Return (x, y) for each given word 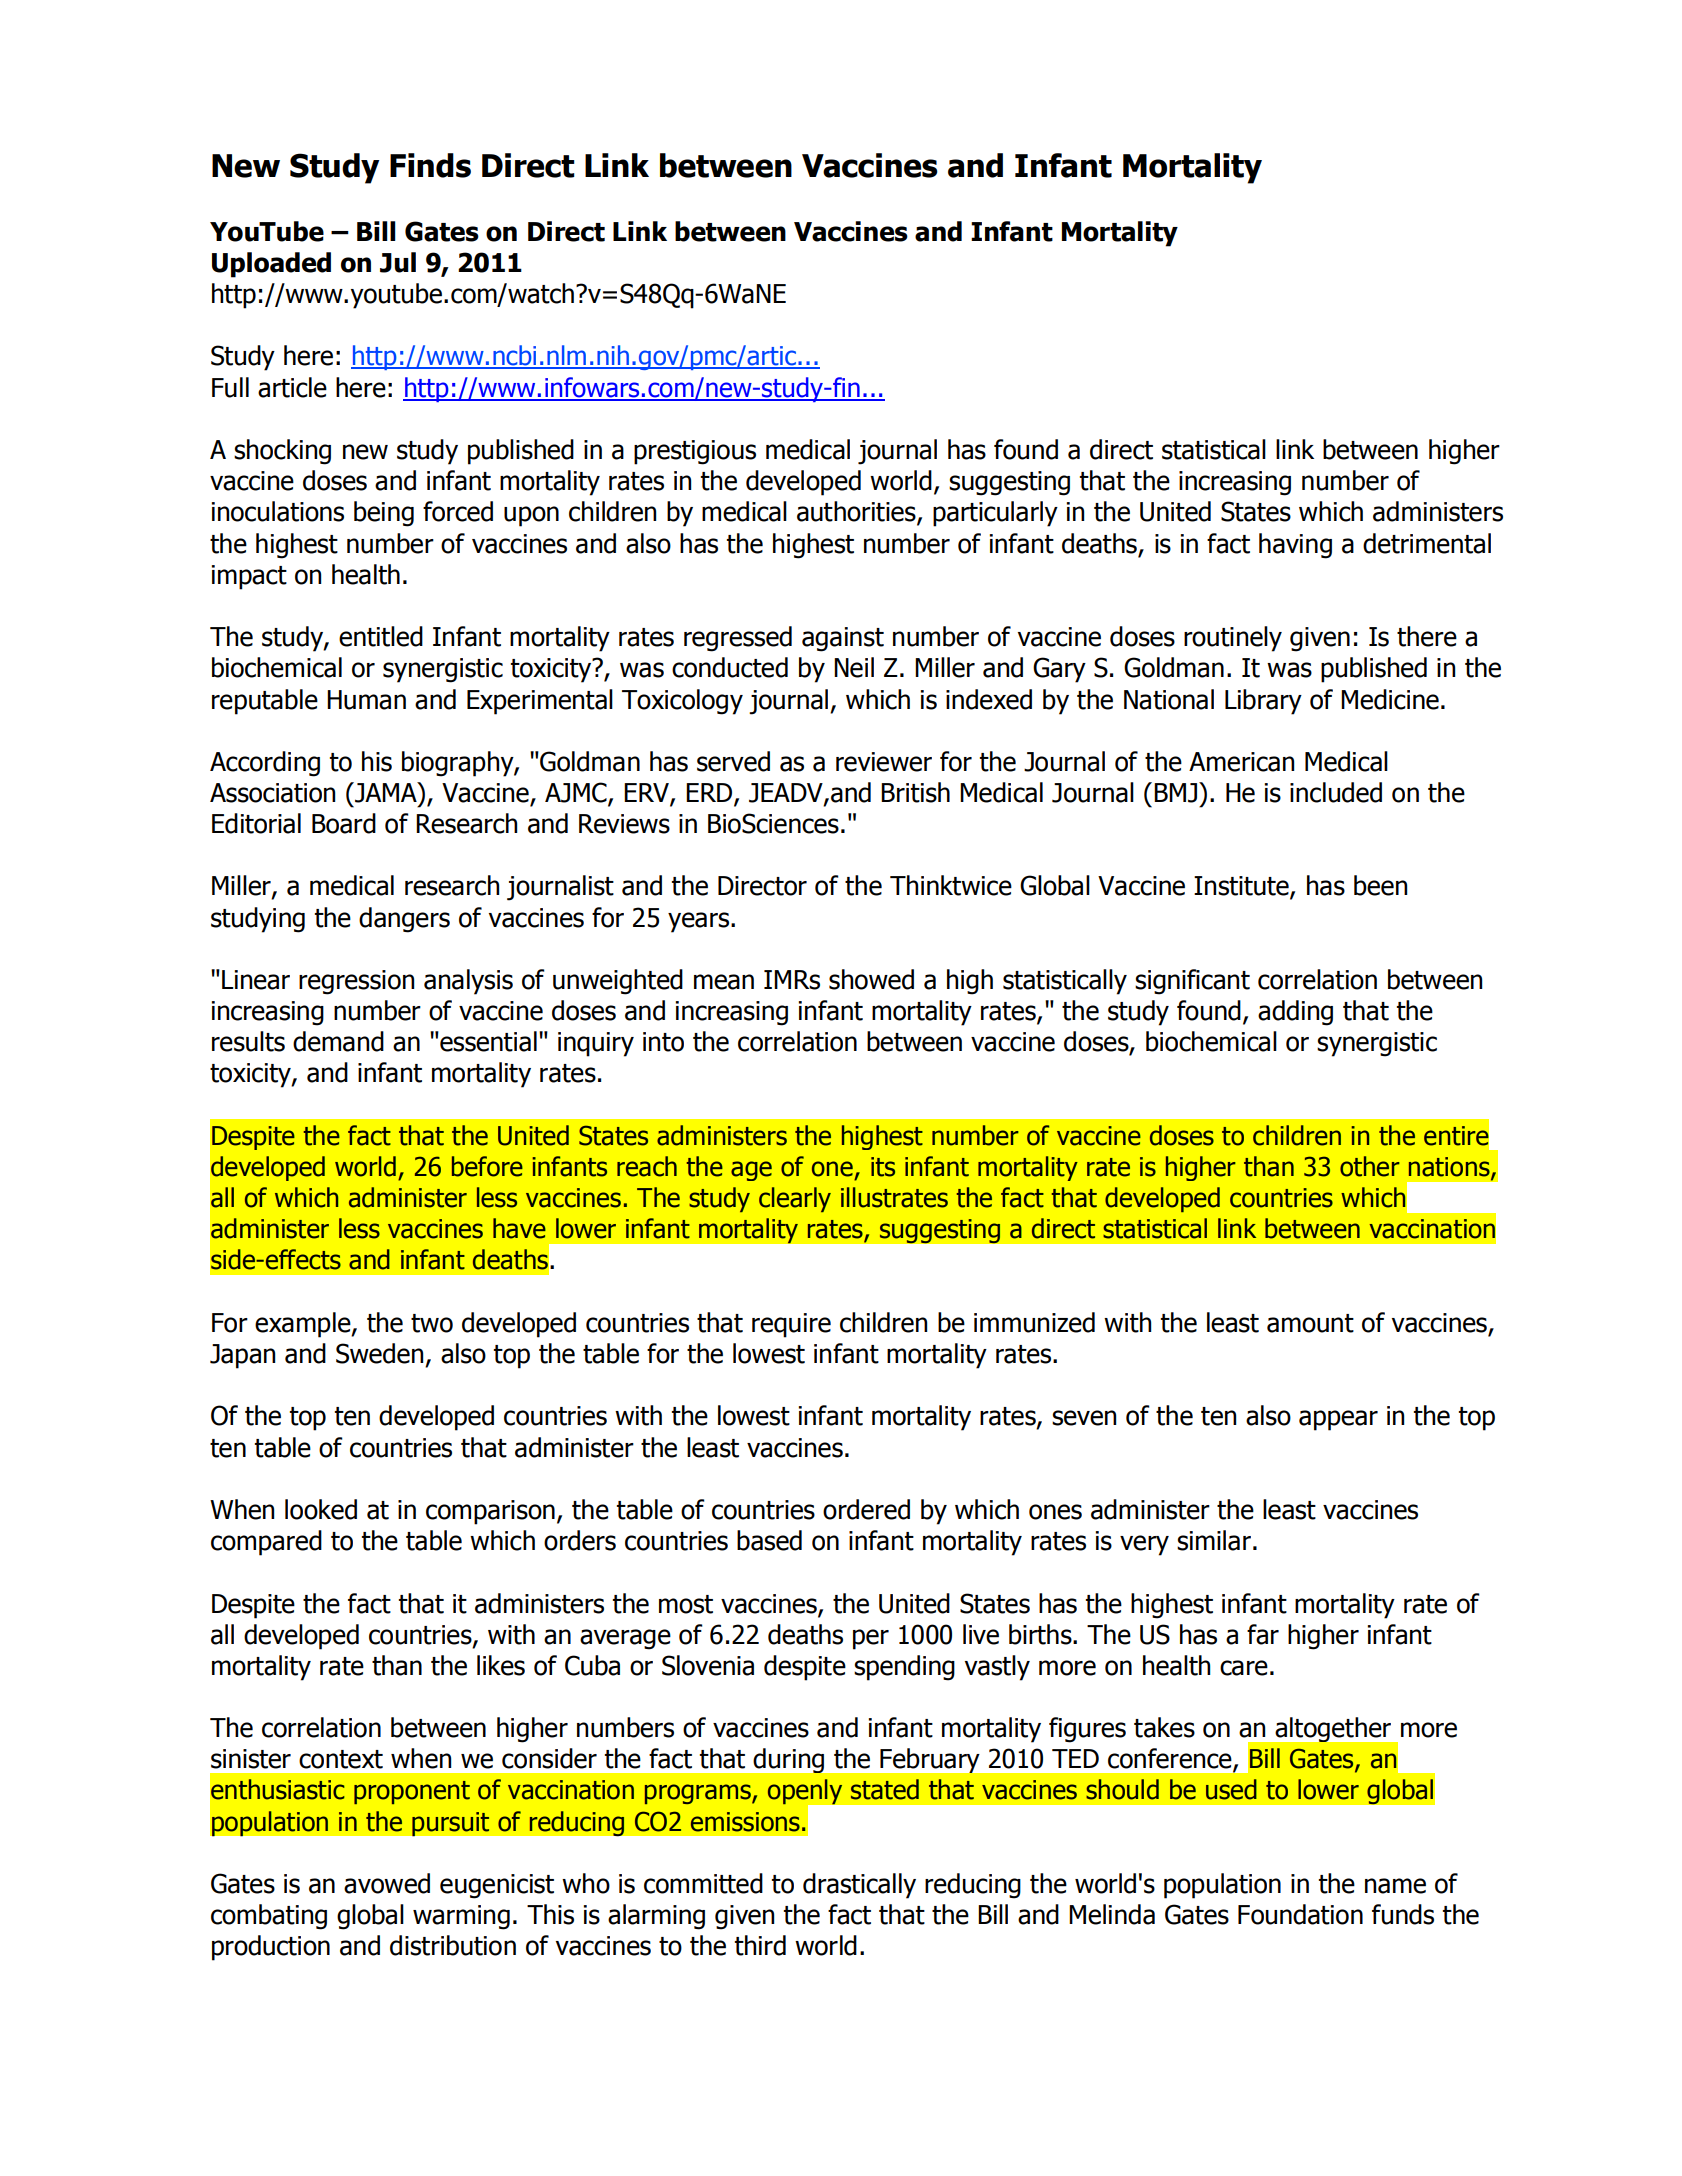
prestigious (695, 452)
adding (1295, 1013)
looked (321, 1509)
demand (338, 1041)
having (1295, 546)
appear (1338, 1420)
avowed (387, 1883)
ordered (866, 1509)
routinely (1233, 639)
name (1395, 1886)
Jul (398, 262)
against (843, 639)
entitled (381, 636)
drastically (859, 1886)
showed (871, 979)
